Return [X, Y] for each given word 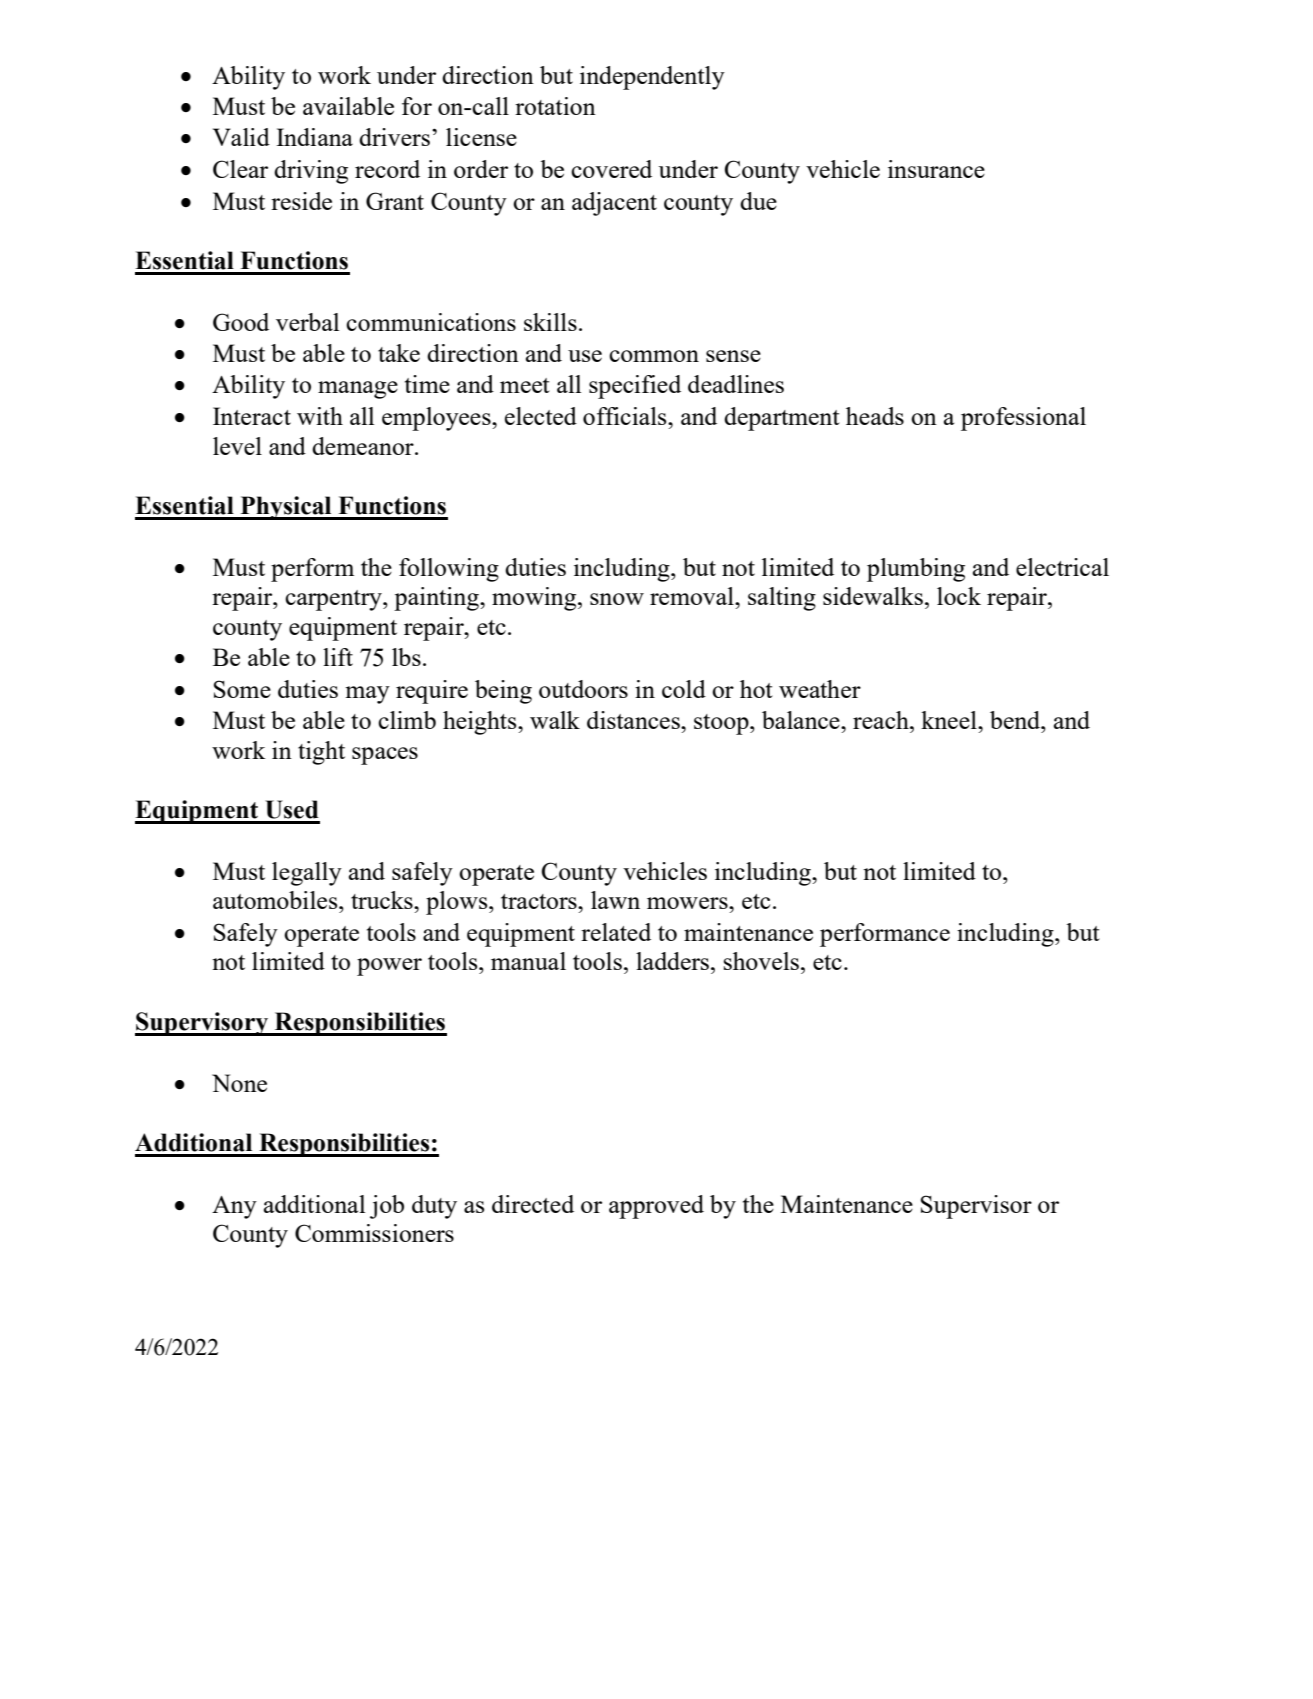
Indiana [314, 137]
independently [652, 78]
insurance [936, 169]
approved [656, 1207]
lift [338, 657]
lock [959, 596]
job [387, 1207]
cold [684, 689]
